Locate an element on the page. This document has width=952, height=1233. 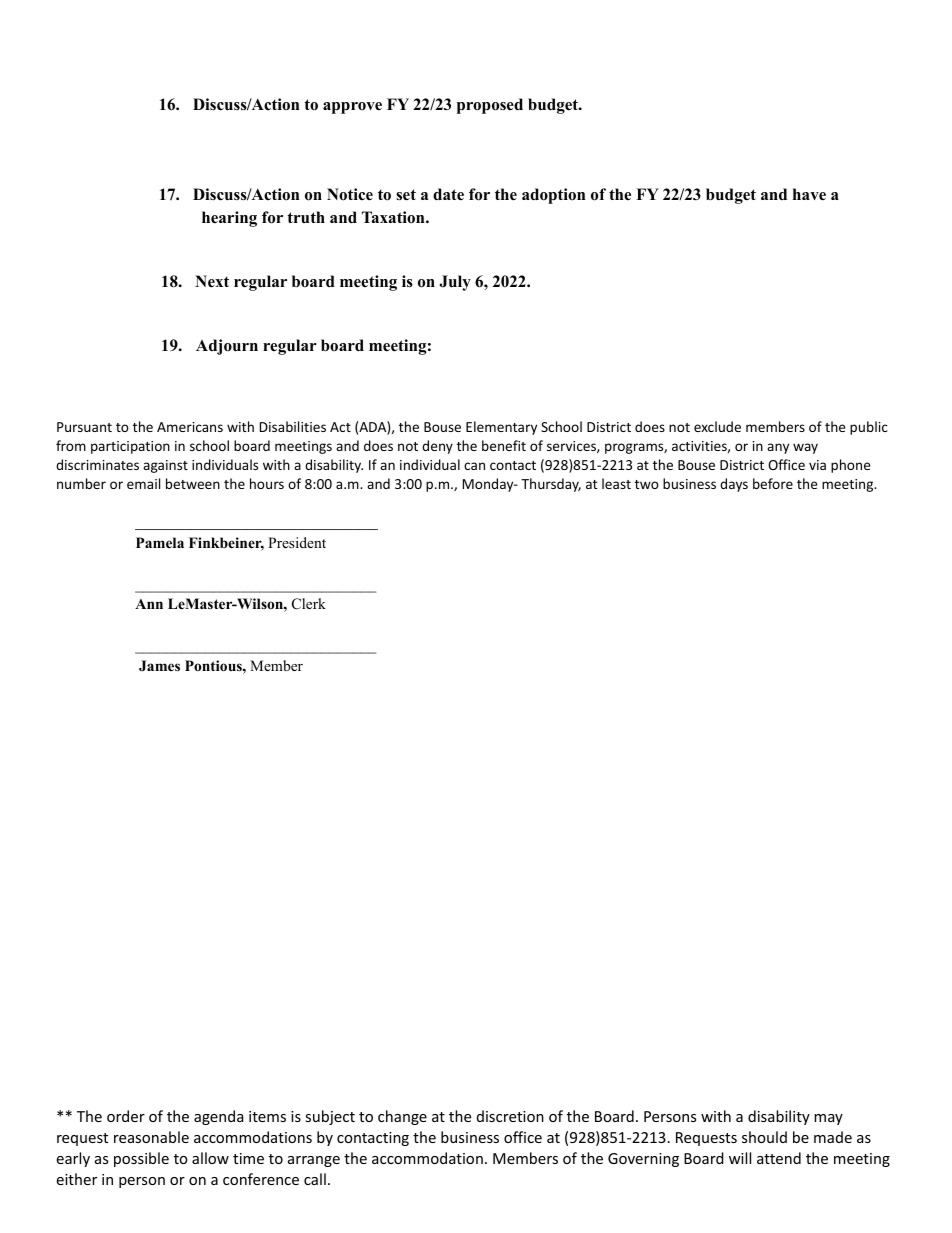
exclude is located at coordinates (717, 426).
